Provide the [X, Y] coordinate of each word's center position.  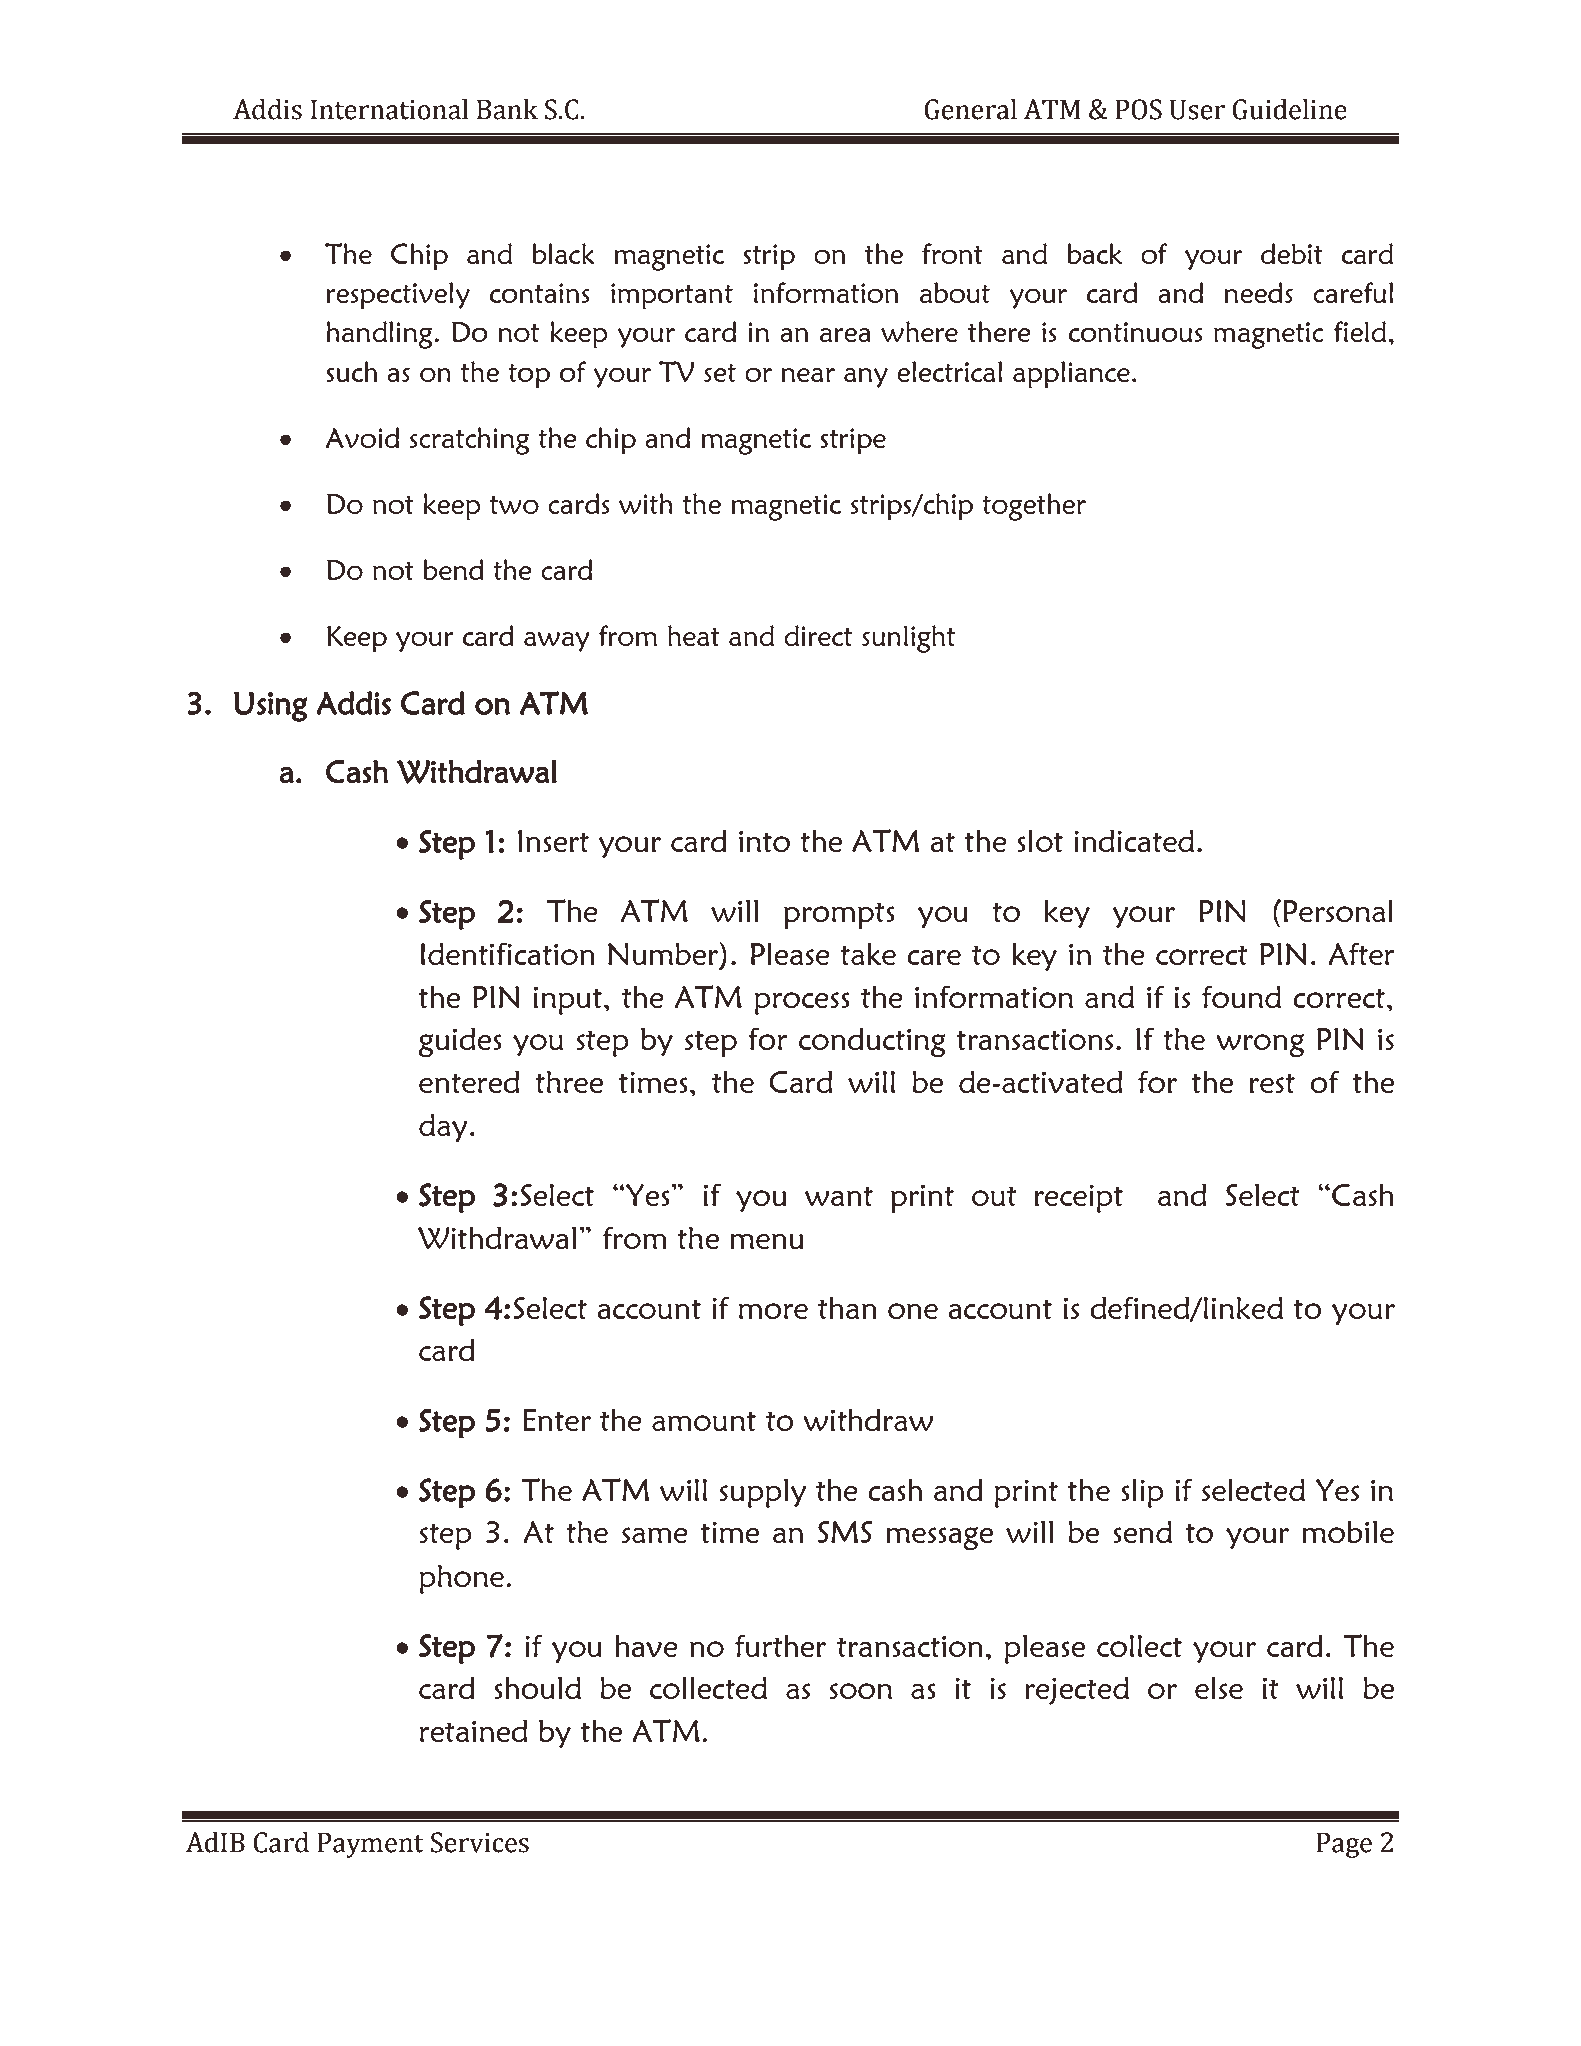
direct [818, 635]
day [443, 1128]
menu [767, 1241]
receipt [1079, 1198]
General [971, 109]
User [1197, 110]
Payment [370, 1845]
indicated [1134, 840]
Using [271, 706]
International [389, 109]
